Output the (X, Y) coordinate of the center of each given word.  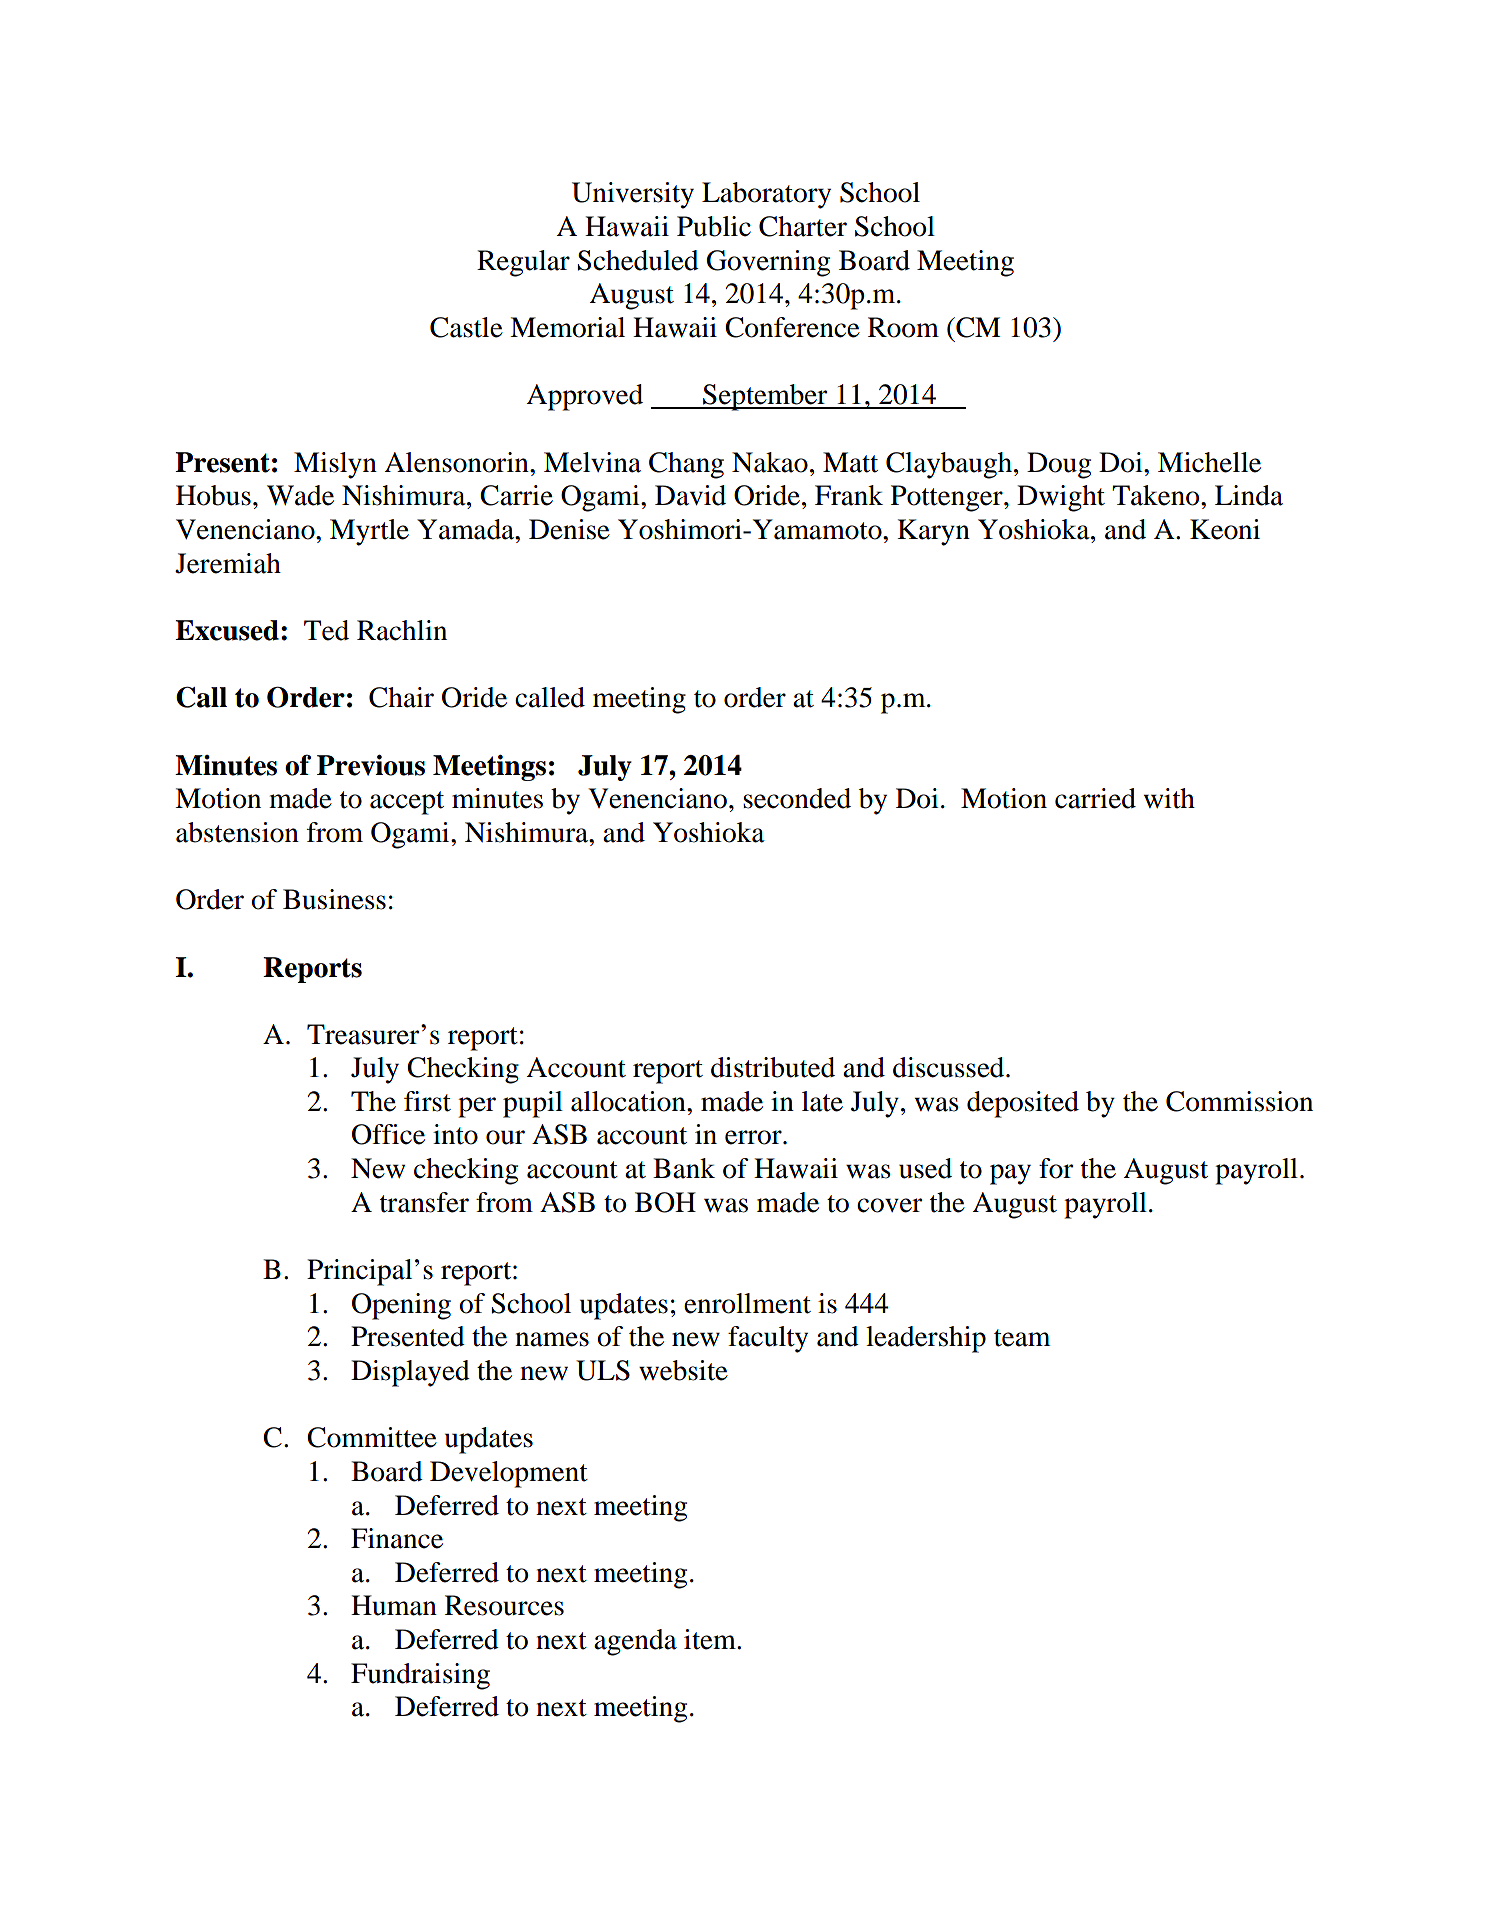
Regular (523, 263)
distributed (773, 1067)
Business (334, 899)
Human (394, 1605)
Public (714, 226)
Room (903, 327)
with (1169, 798)
